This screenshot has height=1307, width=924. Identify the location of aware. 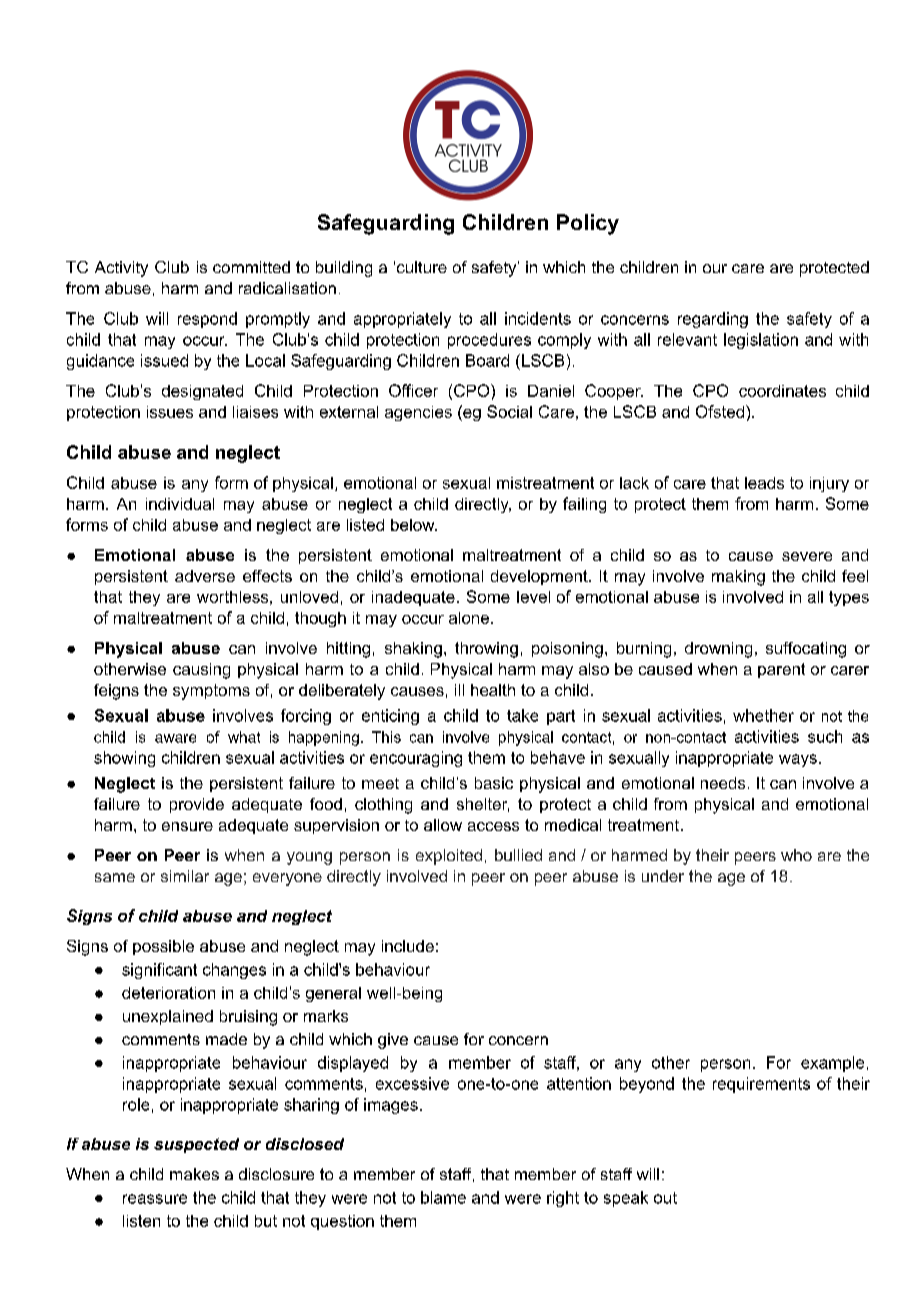
(175, 738).
